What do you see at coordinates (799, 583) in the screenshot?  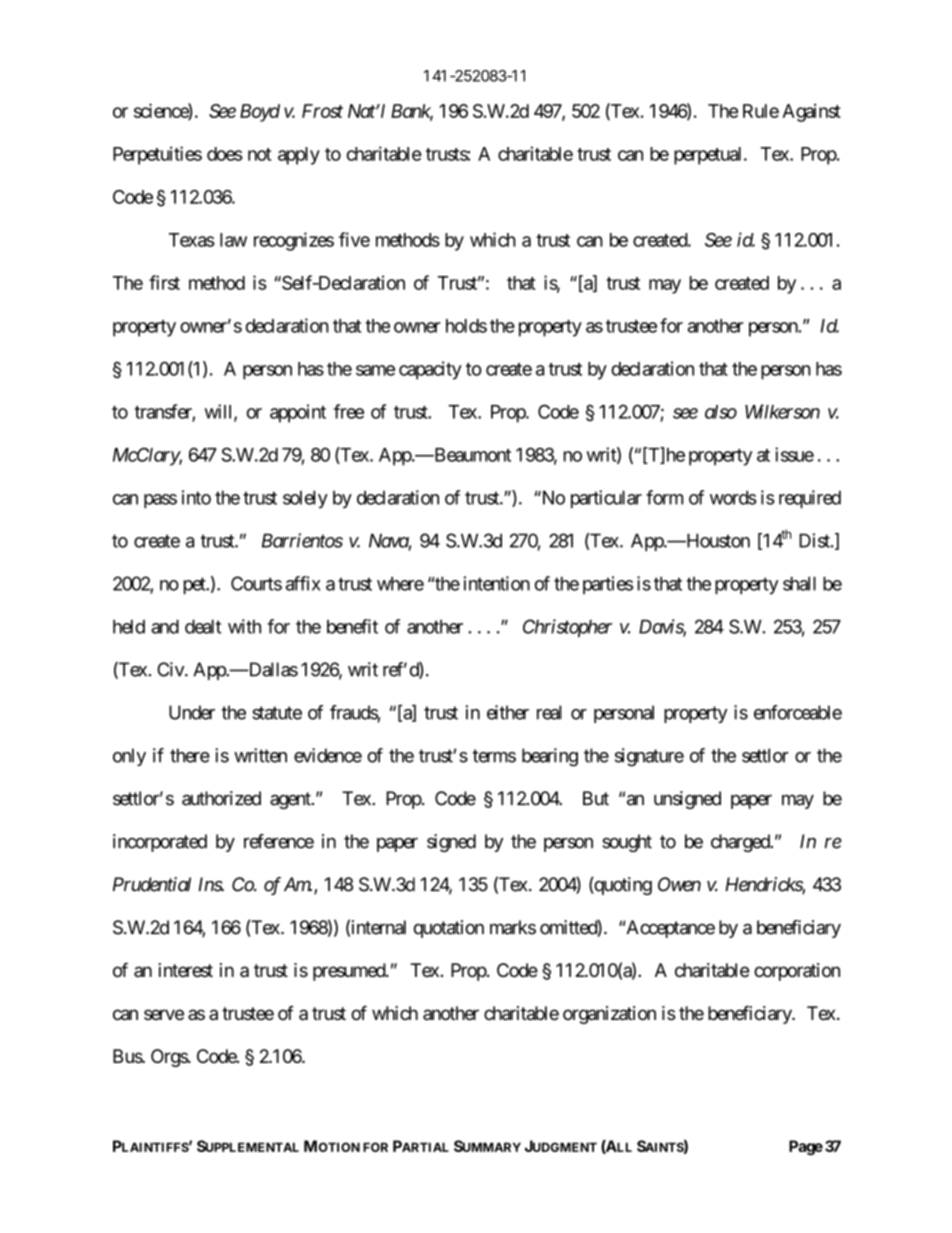 I see `shall` at bounding box center [799, 583].
